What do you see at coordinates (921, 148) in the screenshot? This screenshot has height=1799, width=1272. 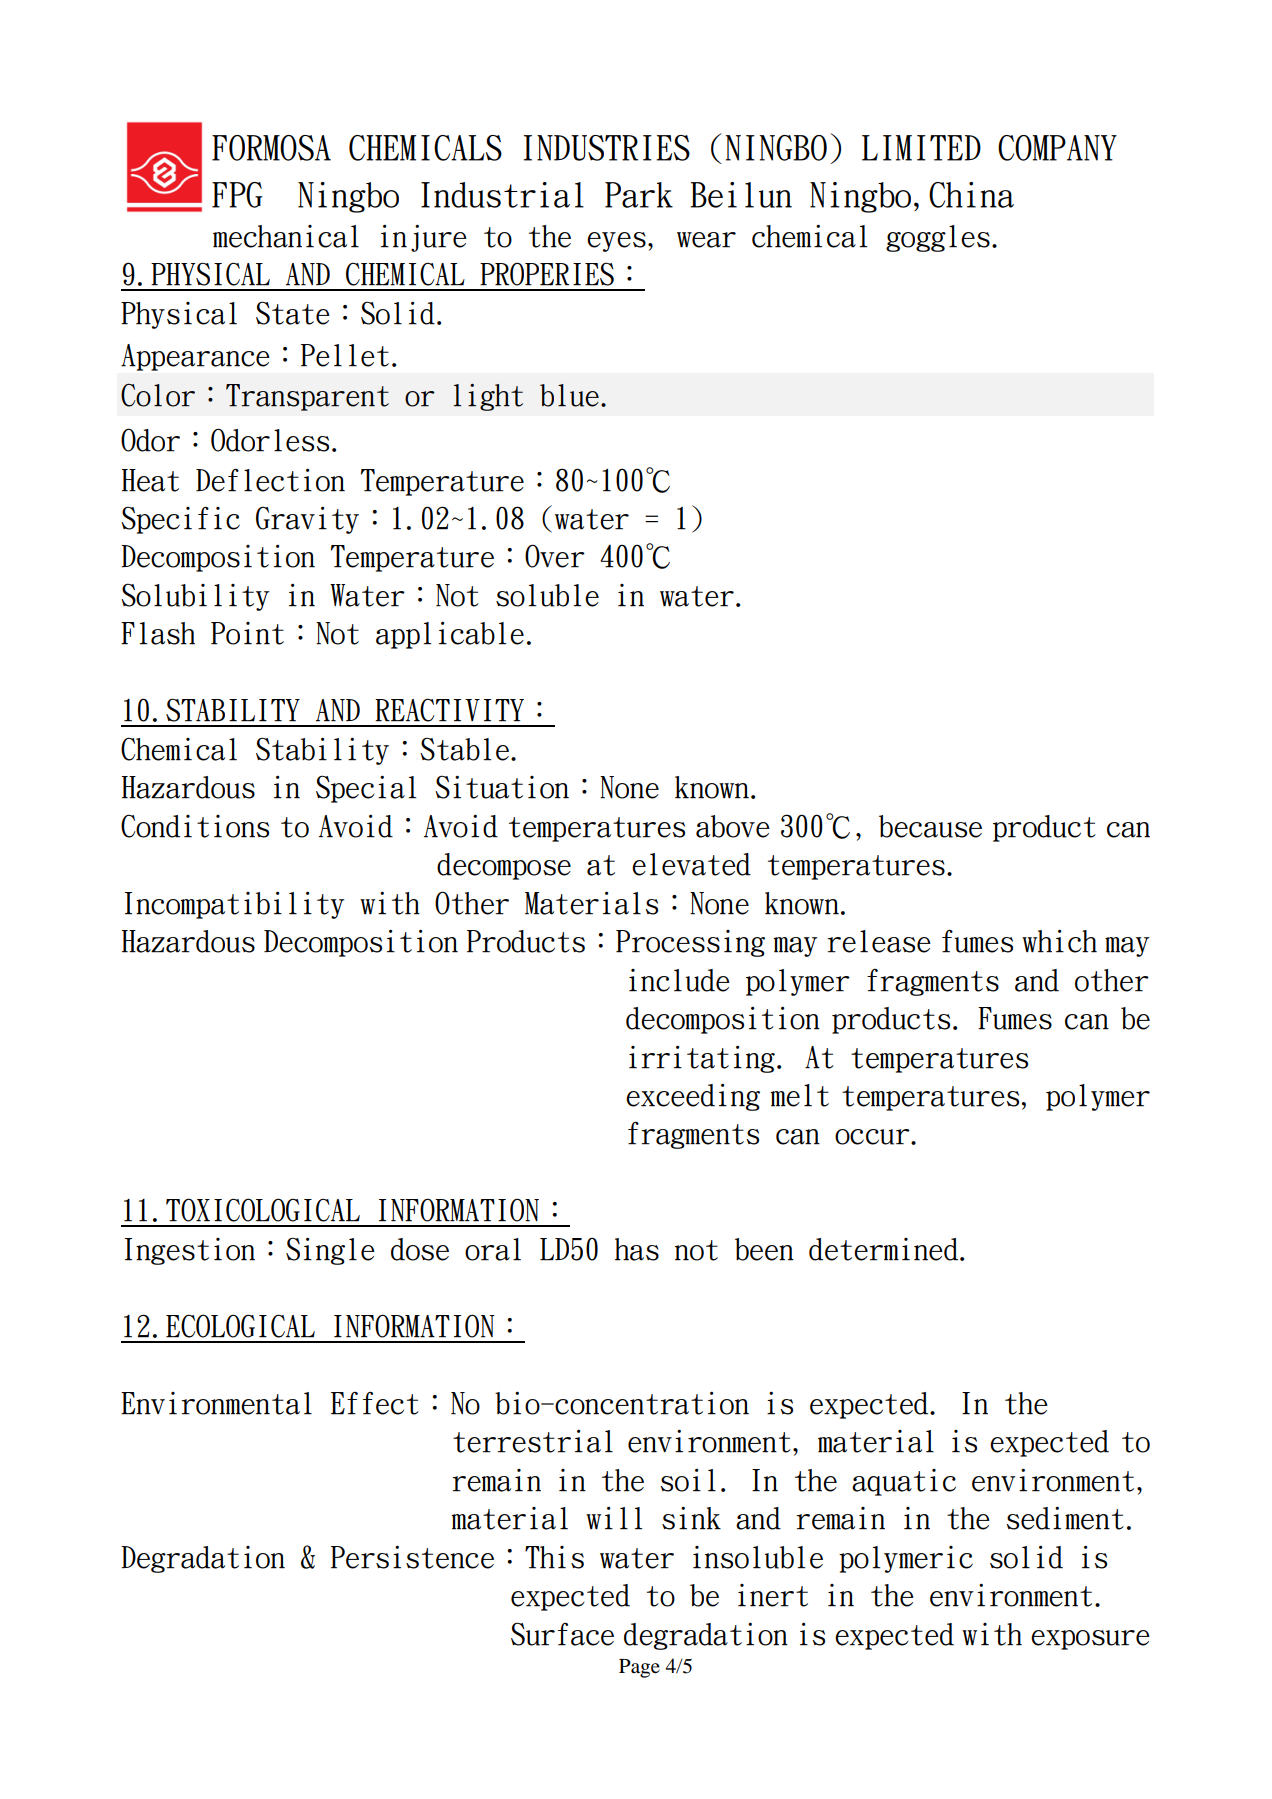 I see `LIMITED` at bounding box center [921, 148].
